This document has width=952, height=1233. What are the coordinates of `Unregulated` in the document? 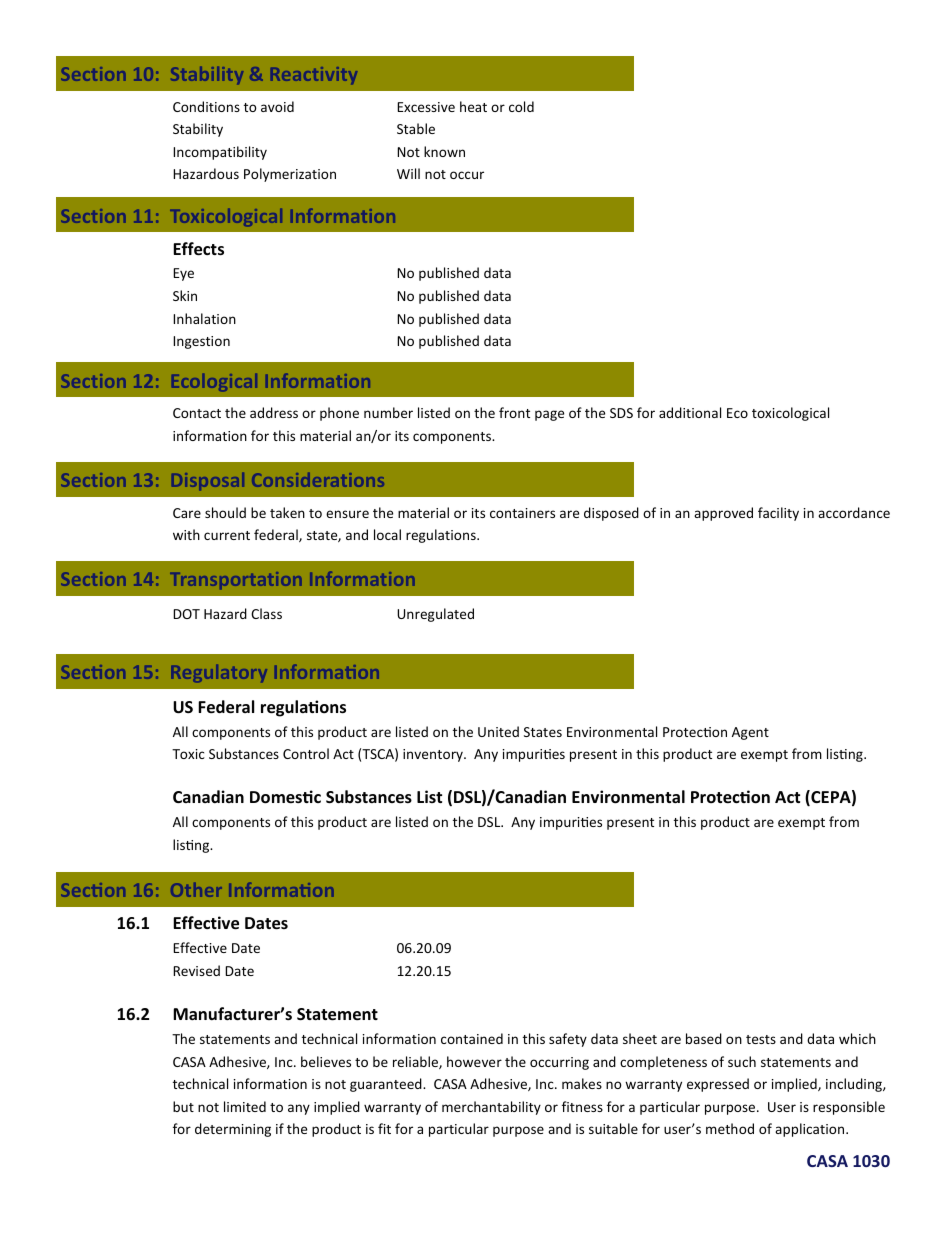 It's located at (435, 615).
